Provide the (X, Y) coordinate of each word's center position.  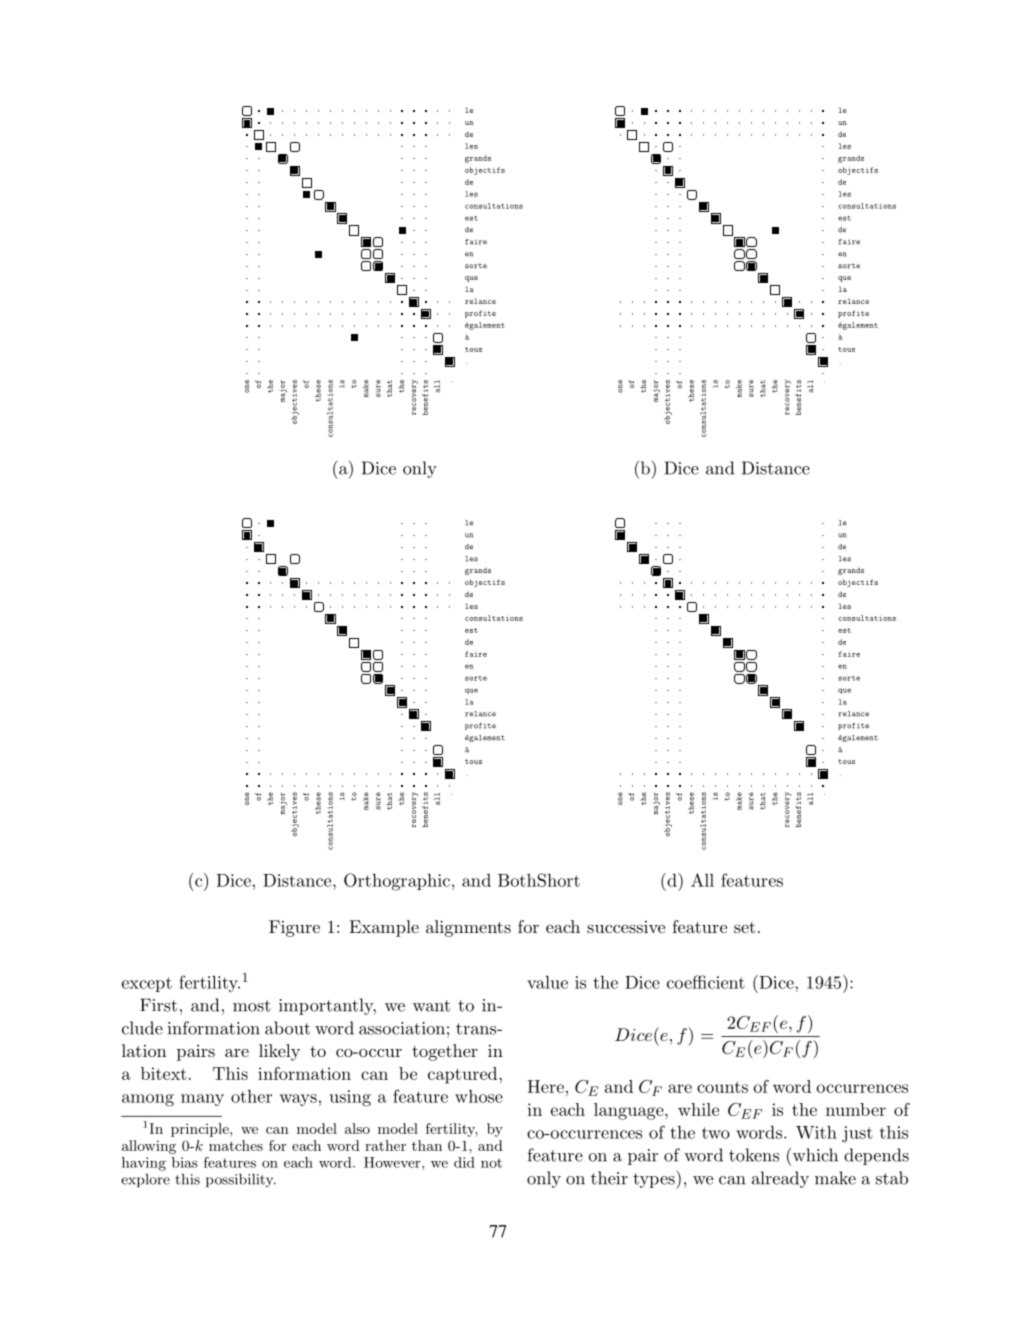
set (744, 927)
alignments (468, 928)
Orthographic (397, 882)
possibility (241, 1181)
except (147, 984)
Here (545, 1086)
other (251, 1096)
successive (626, 927)
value (547, 982)
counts (722, 1087)
